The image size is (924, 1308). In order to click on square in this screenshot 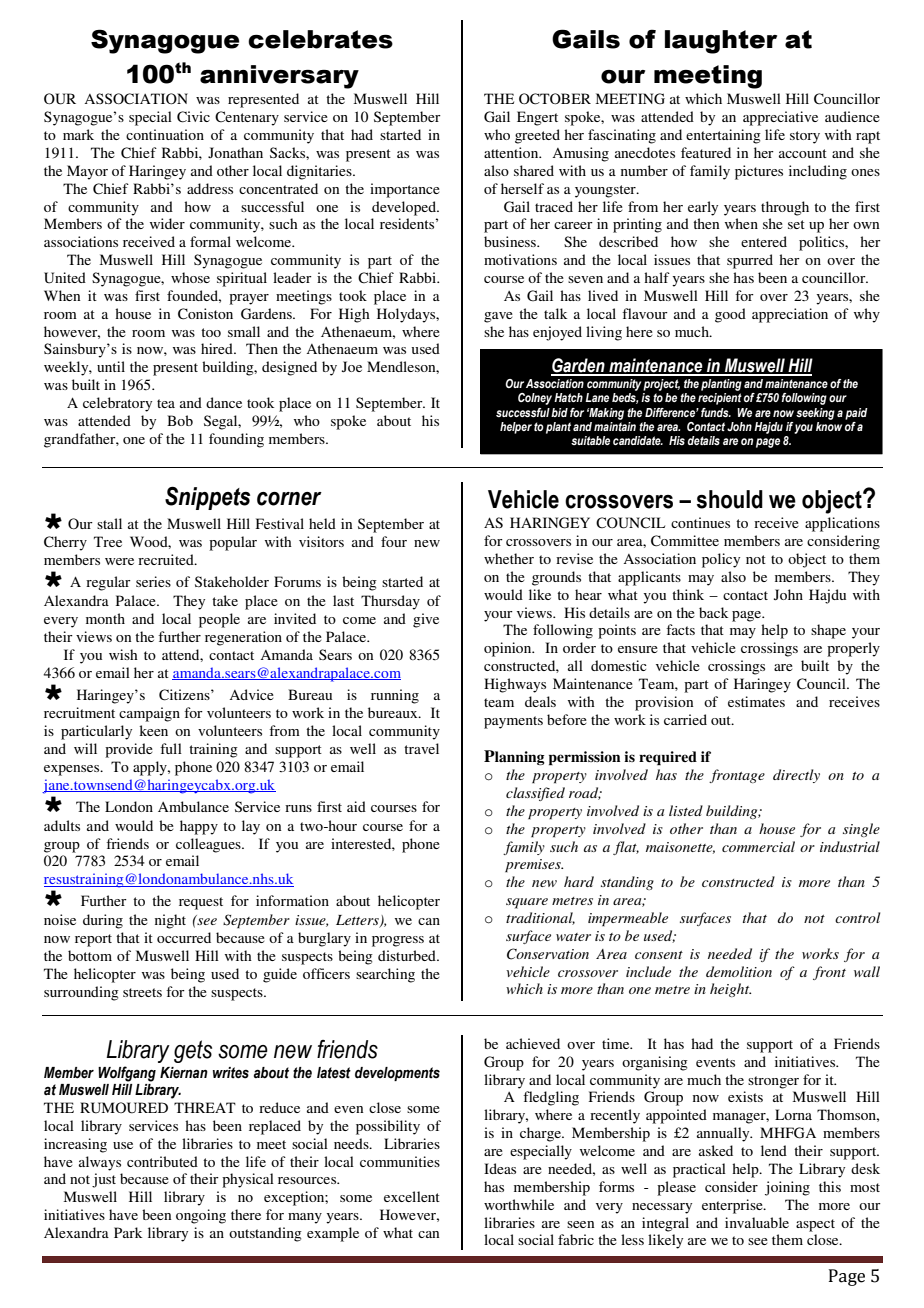, I will do `click(527, 903)`.
